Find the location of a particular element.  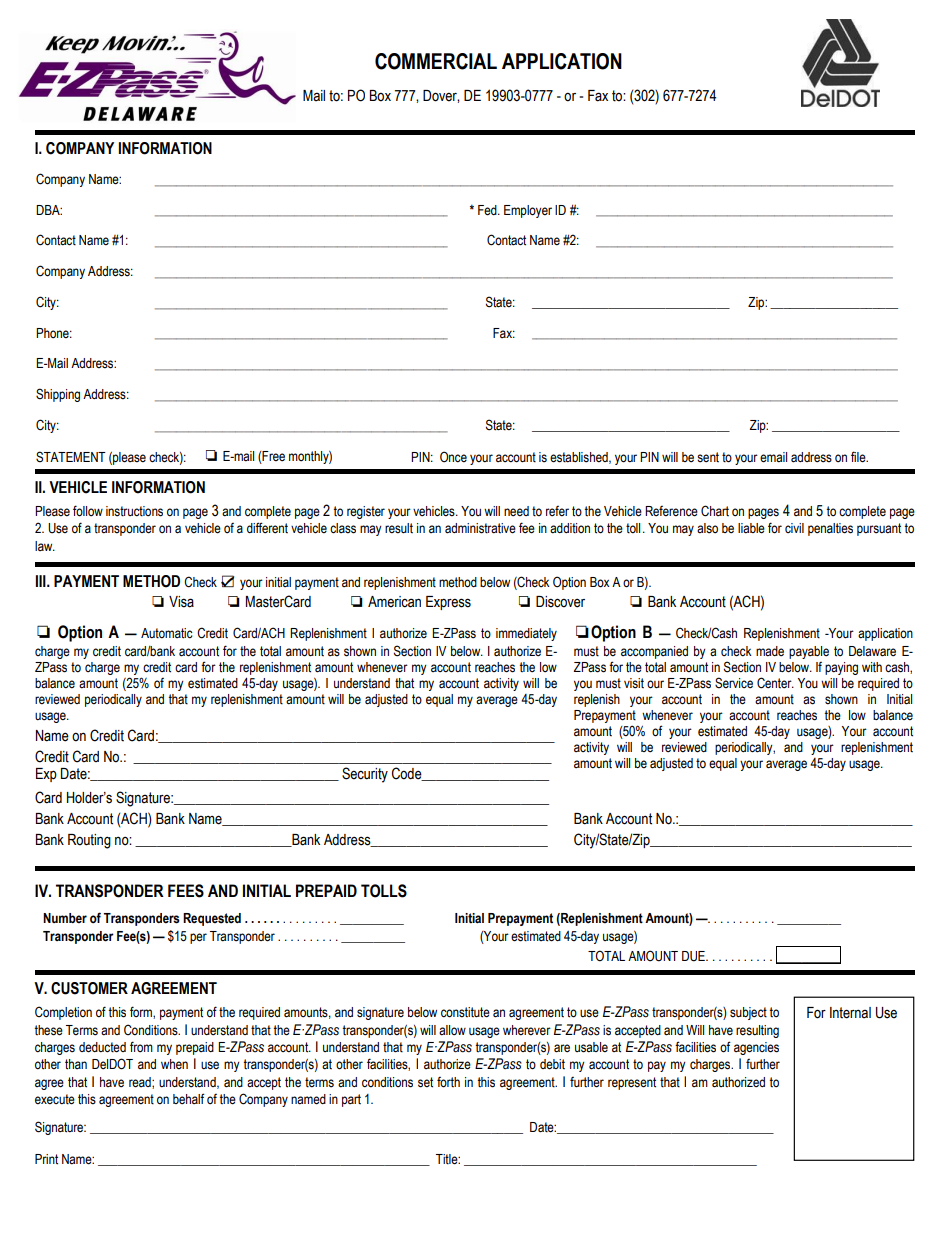

Fed is located at coordinates (488, 210).
